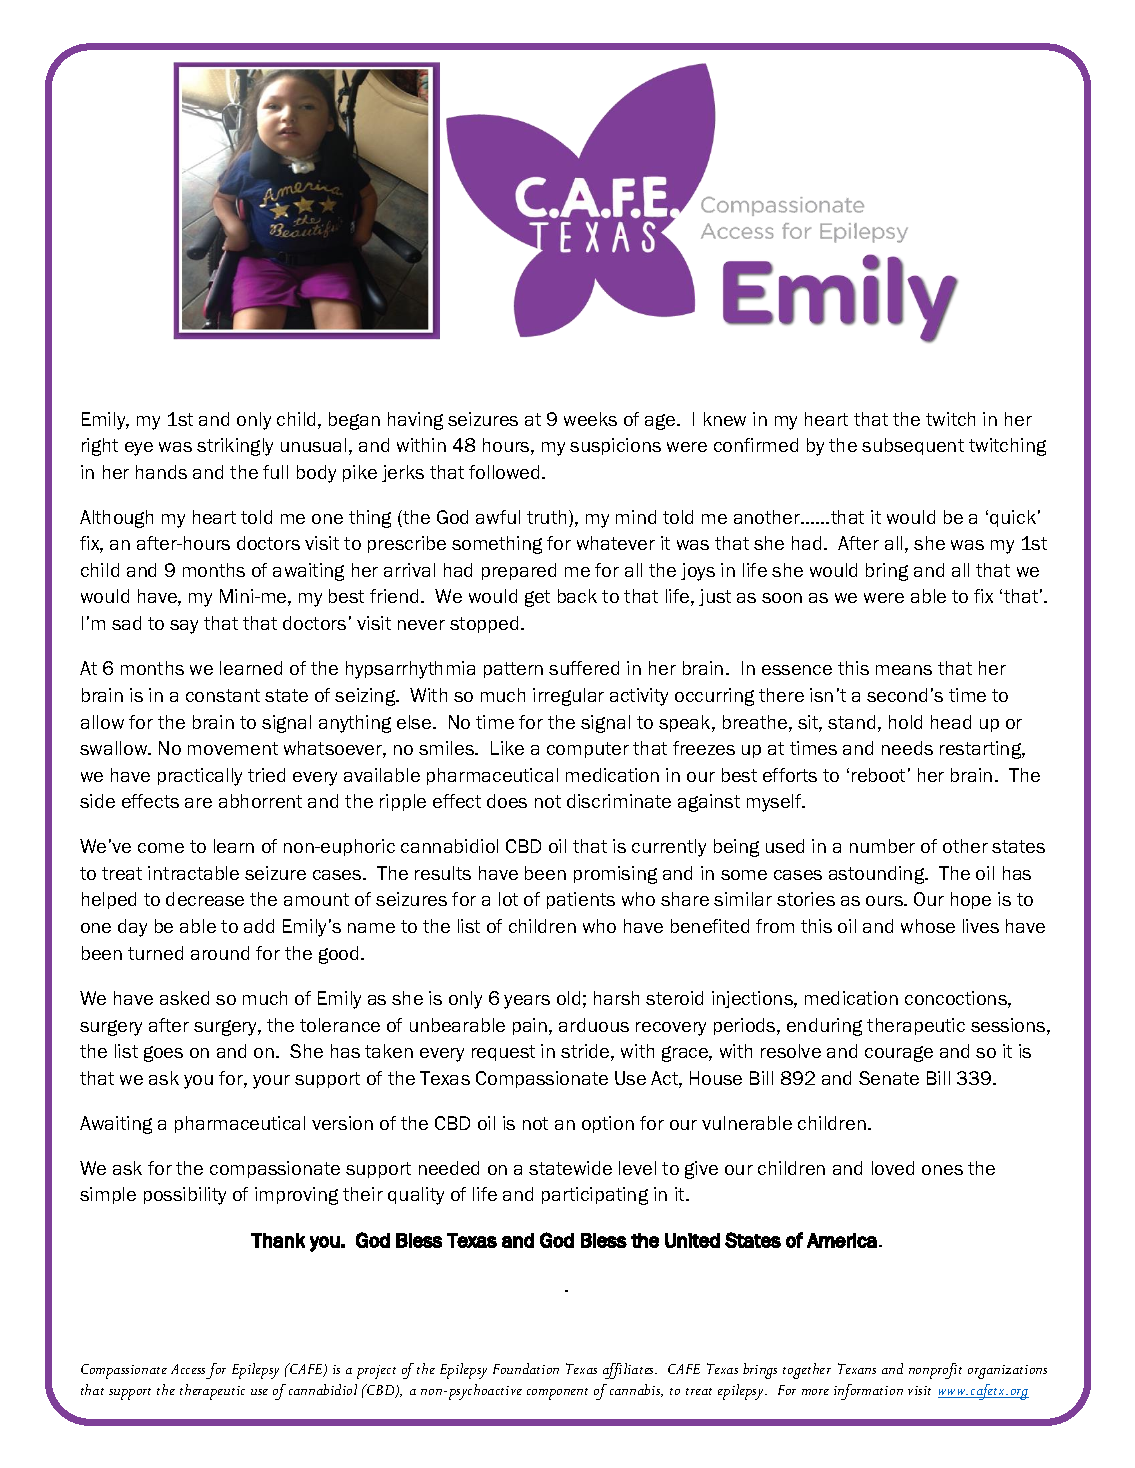 The image size is (1135, 1468). Describe the element at coordinates (904, 670) in the screenshot. I see `means` at that location.
